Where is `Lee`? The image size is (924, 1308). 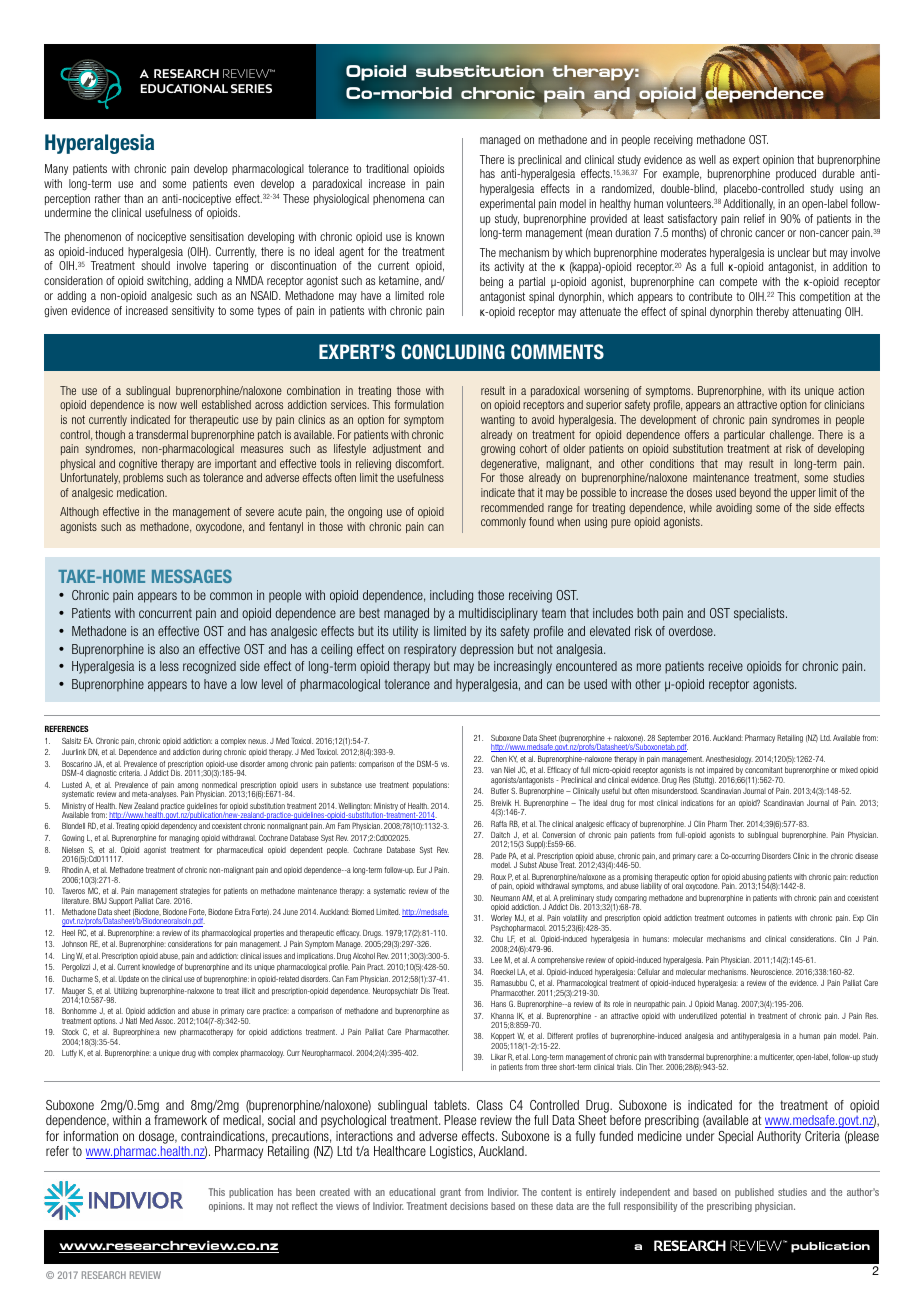 Lee is located at coordinates (496, 960).
